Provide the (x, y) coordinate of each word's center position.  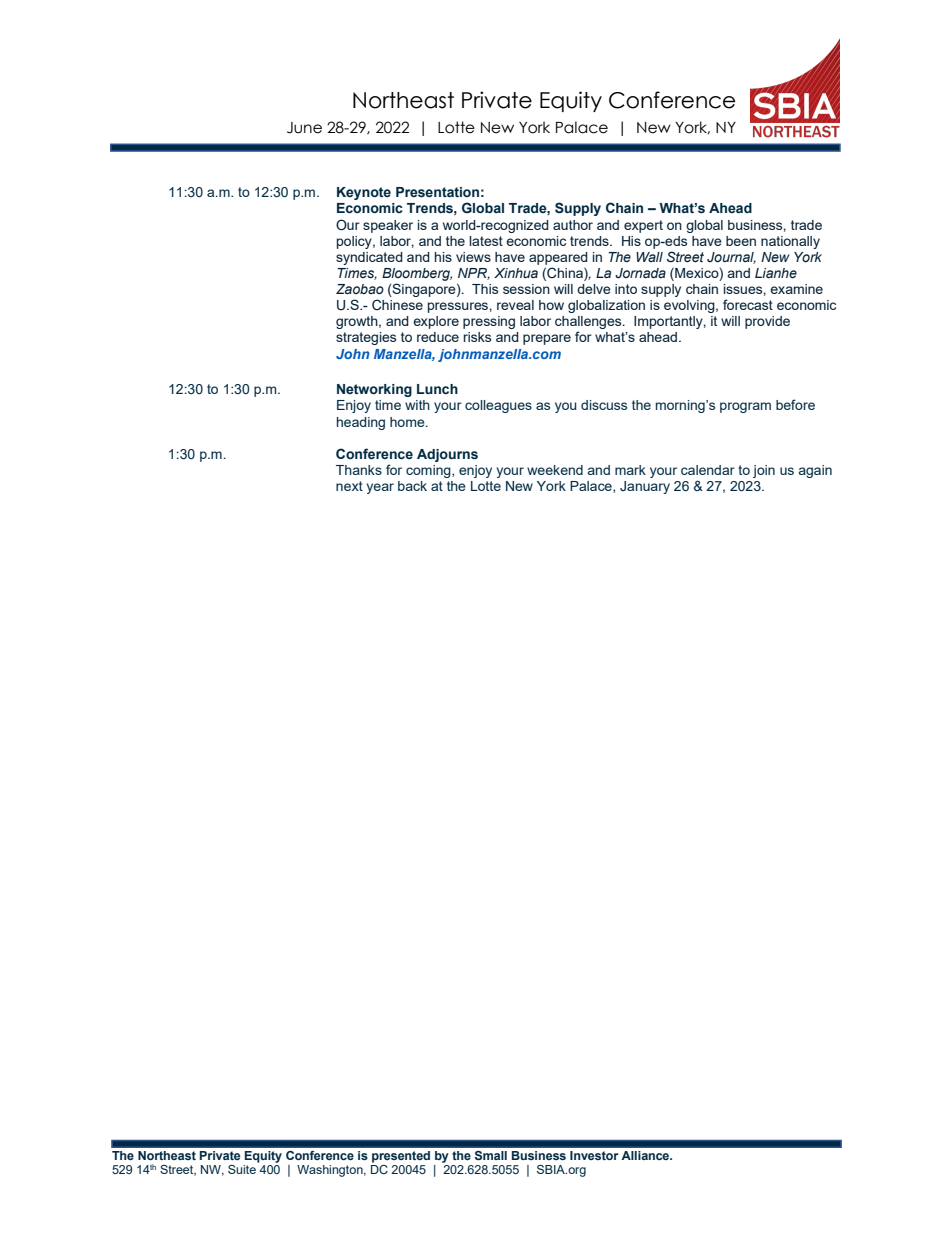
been (741, 241)
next (349, 486)
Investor (594, 1155)
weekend (555, 470)
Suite (242, 1169)
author (573, 225)
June (304, 128)
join (764, 471)
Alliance (646, 1155)
